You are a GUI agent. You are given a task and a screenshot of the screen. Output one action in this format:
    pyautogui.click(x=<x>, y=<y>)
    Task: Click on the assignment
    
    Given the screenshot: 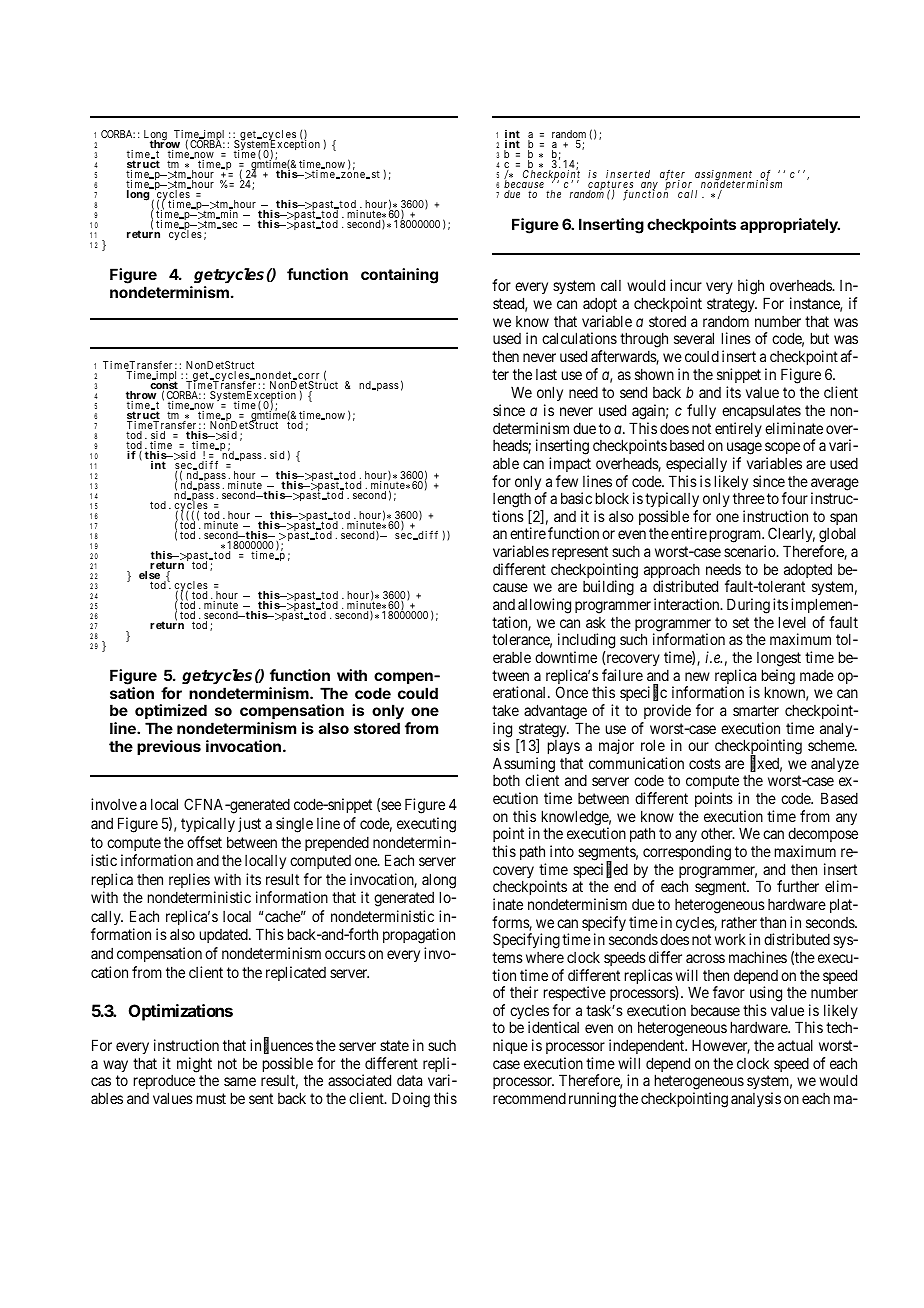 What is the action you would take?
    pyautogui.click(x=724, y=176)
